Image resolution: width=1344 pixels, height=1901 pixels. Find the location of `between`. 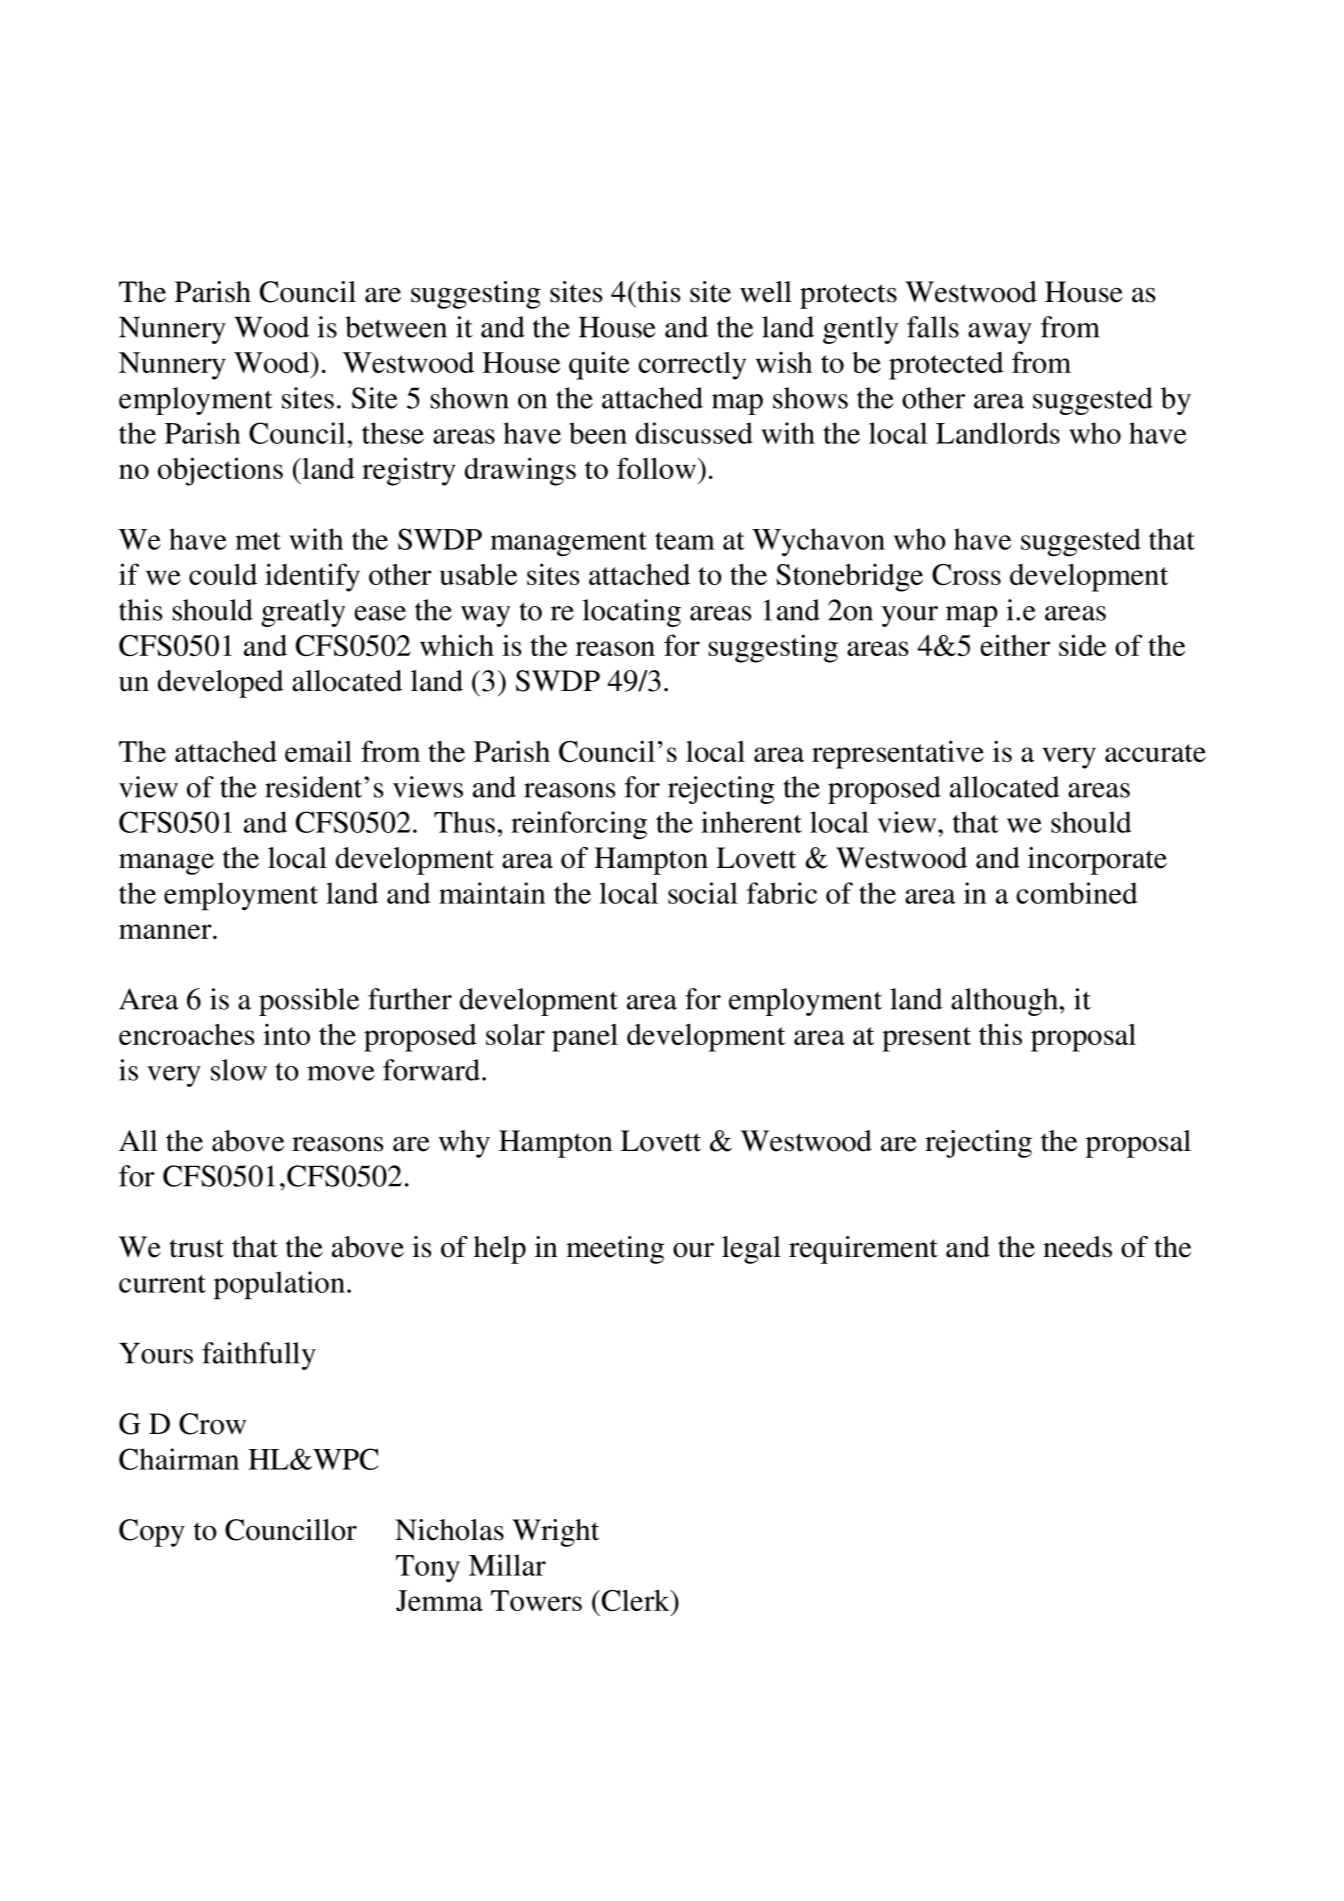

between is located at coordinates (396, 327).
